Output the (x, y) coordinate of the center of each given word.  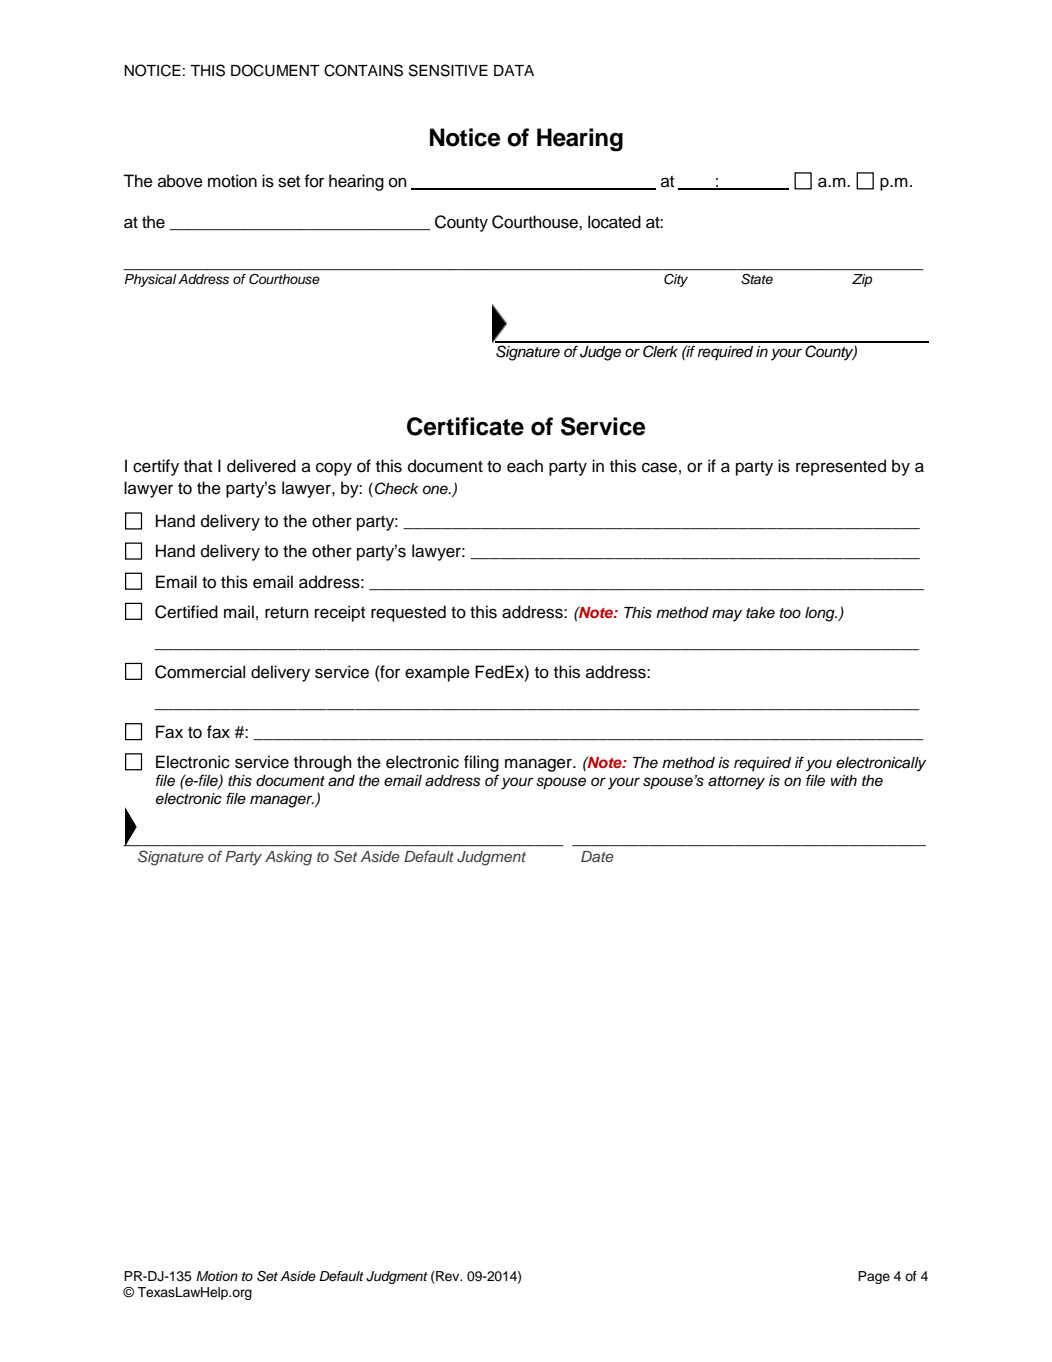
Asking (288, 858)
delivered (261, 466)
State (757, 279)
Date (597, 856)
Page (874, 1277)
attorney (736, 783)
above (180, 181)
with (844, 780)
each (525, 466)
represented (841, 467)
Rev (448, 1277)
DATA (514, 70)
